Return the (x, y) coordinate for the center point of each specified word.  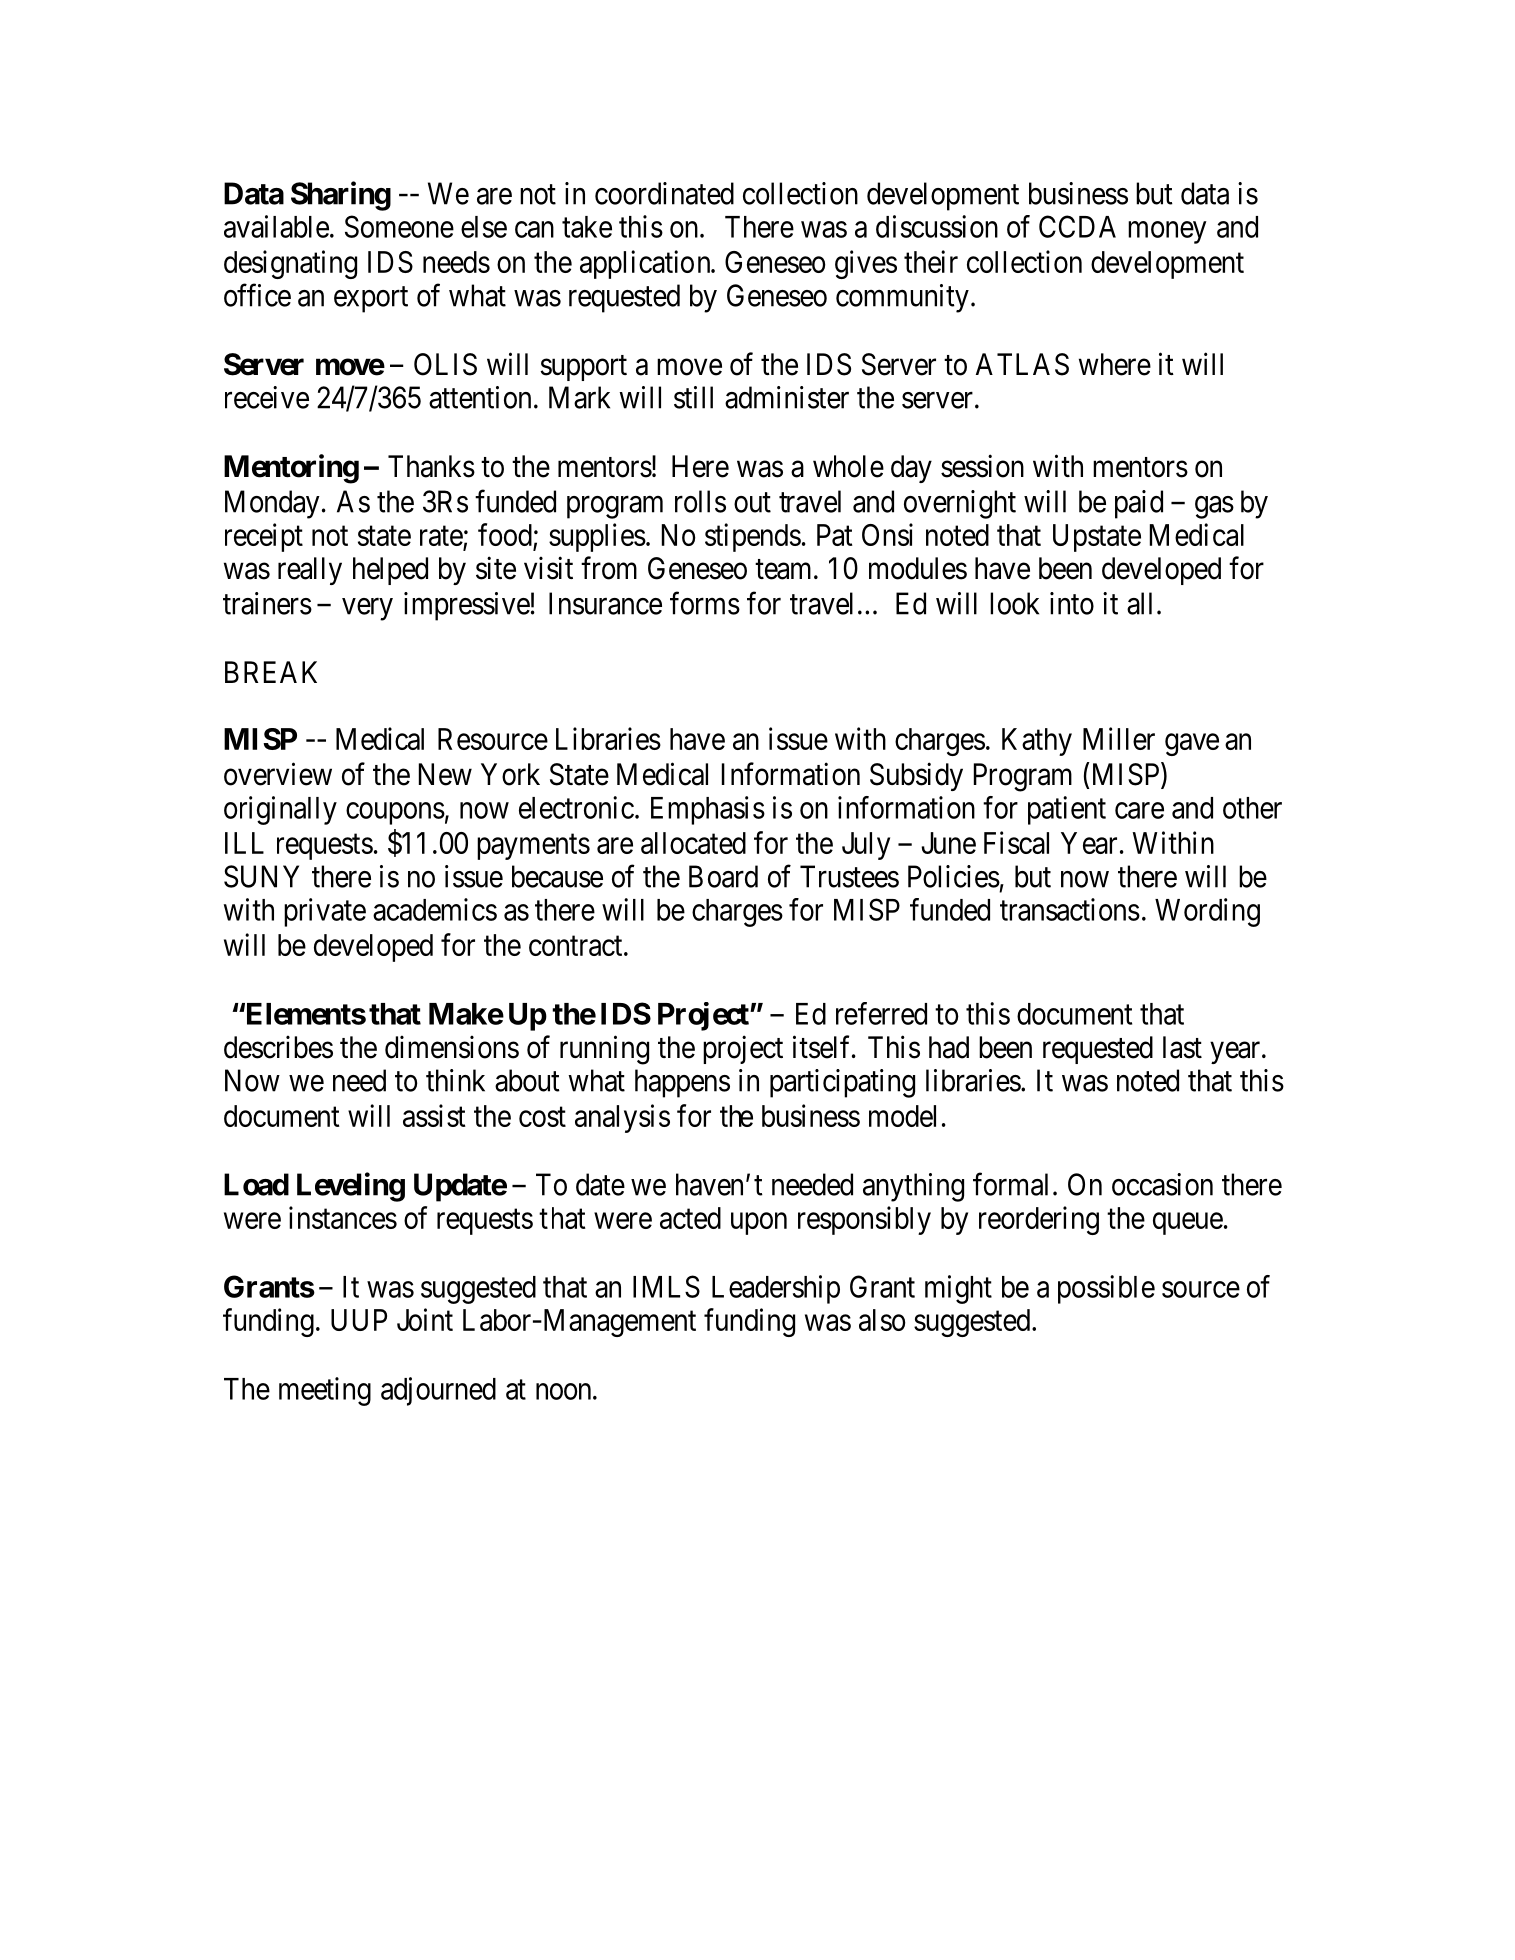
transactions (1070, 909)
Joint (425, 1319)
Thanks (431, 466)
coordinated (664, 193)
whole (848, 466)
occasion (1162, 1184)
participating (842, 1083)
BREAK (271, 672)
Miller (1119, 738)
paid (1139, 504)
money (1167, 232)
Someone (399, 226)
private (325, 912)
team (785, 569)
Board (723, 876)
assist (434, 1115)
